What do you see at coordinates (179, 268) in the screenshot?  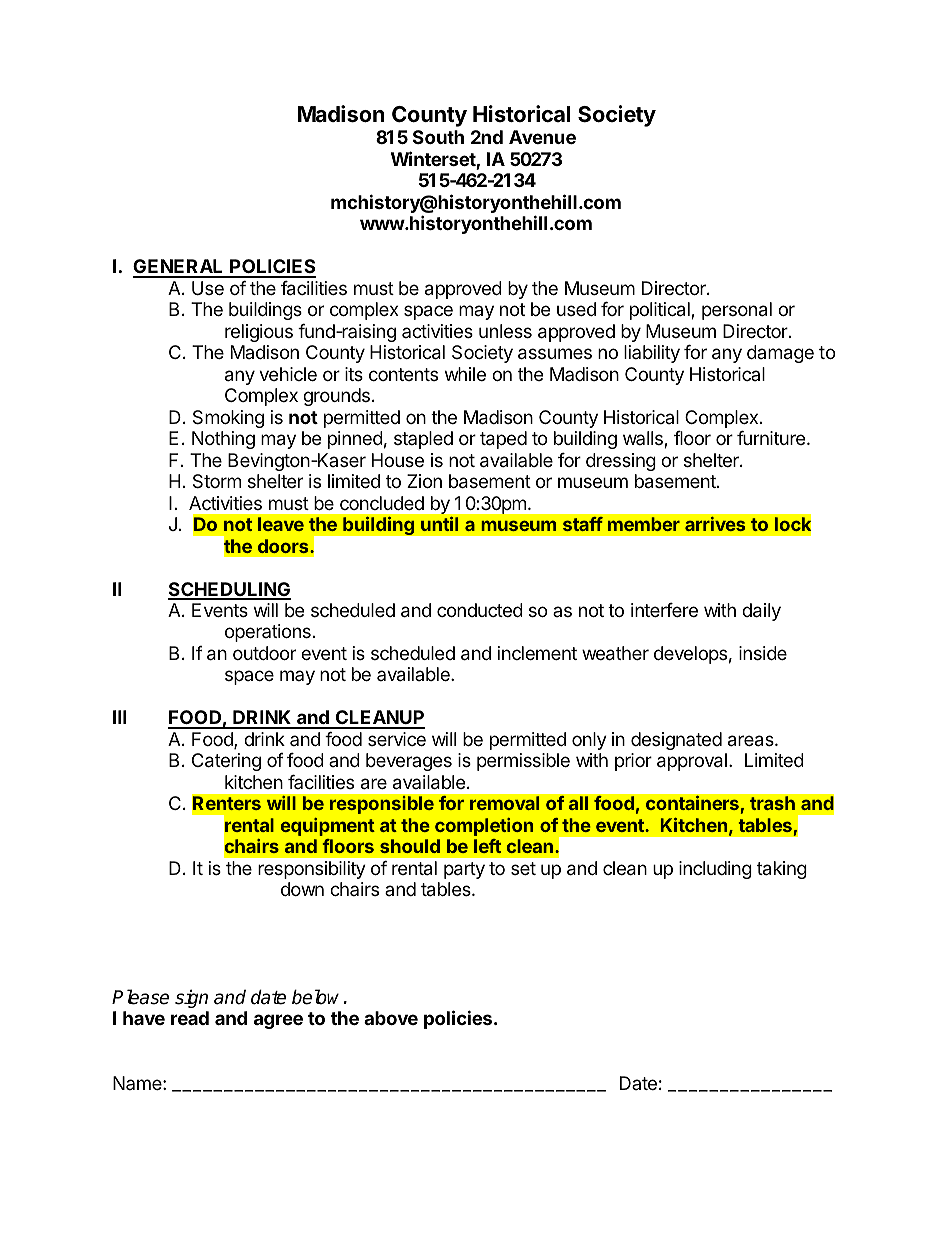 I see `GENERAL` at bounding box center [179, 268].
